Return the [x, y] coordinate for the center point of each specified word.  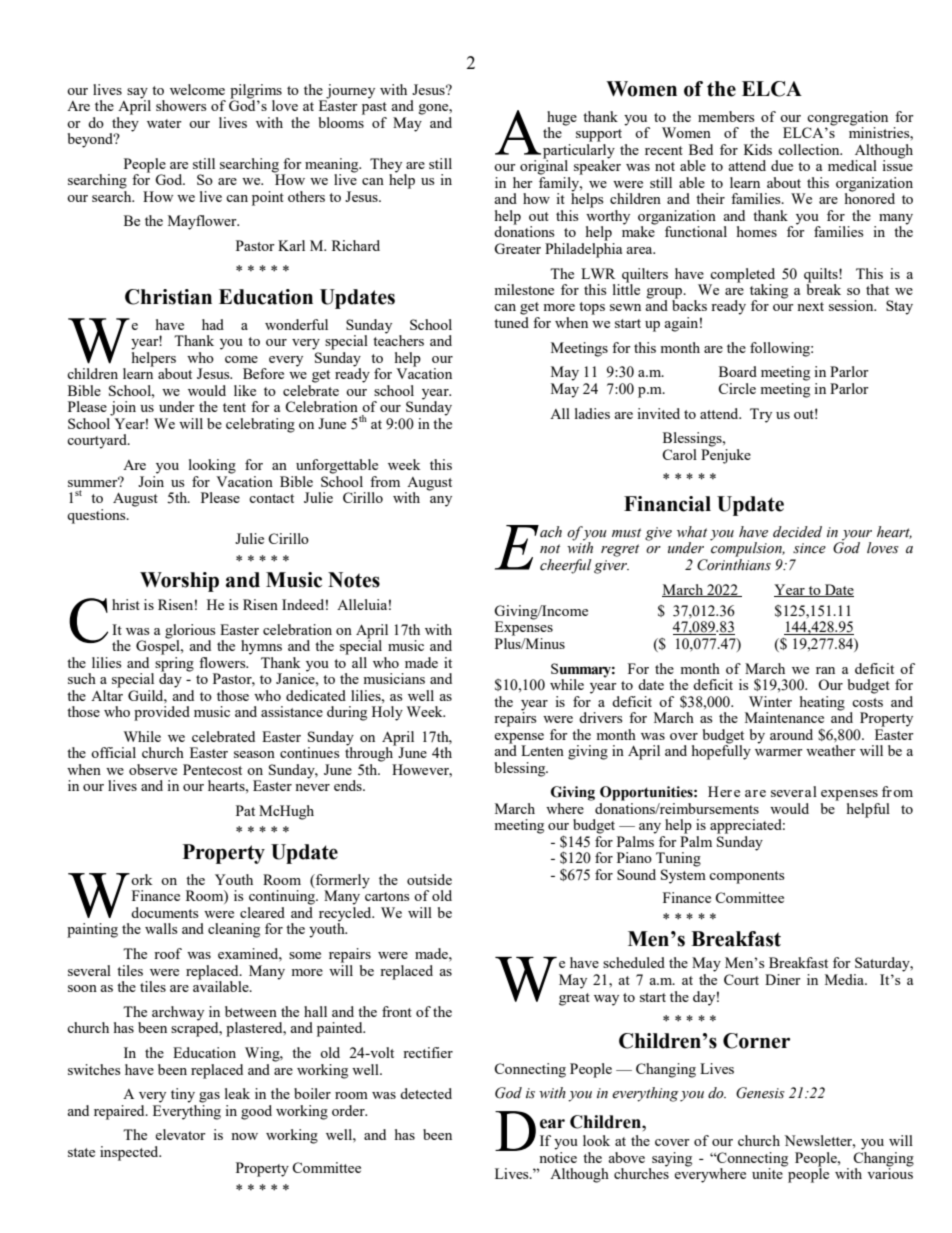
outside [429, 879]
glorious [190, 632]
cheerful [566, 566]
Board [738, 371]
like [245, 390]
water [164, 123]
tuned [511, 322]
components [746, 877]
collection [810, 149]
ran [825, 670]
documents [164, 912]
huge [562, 119]
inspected [130, 1153]
